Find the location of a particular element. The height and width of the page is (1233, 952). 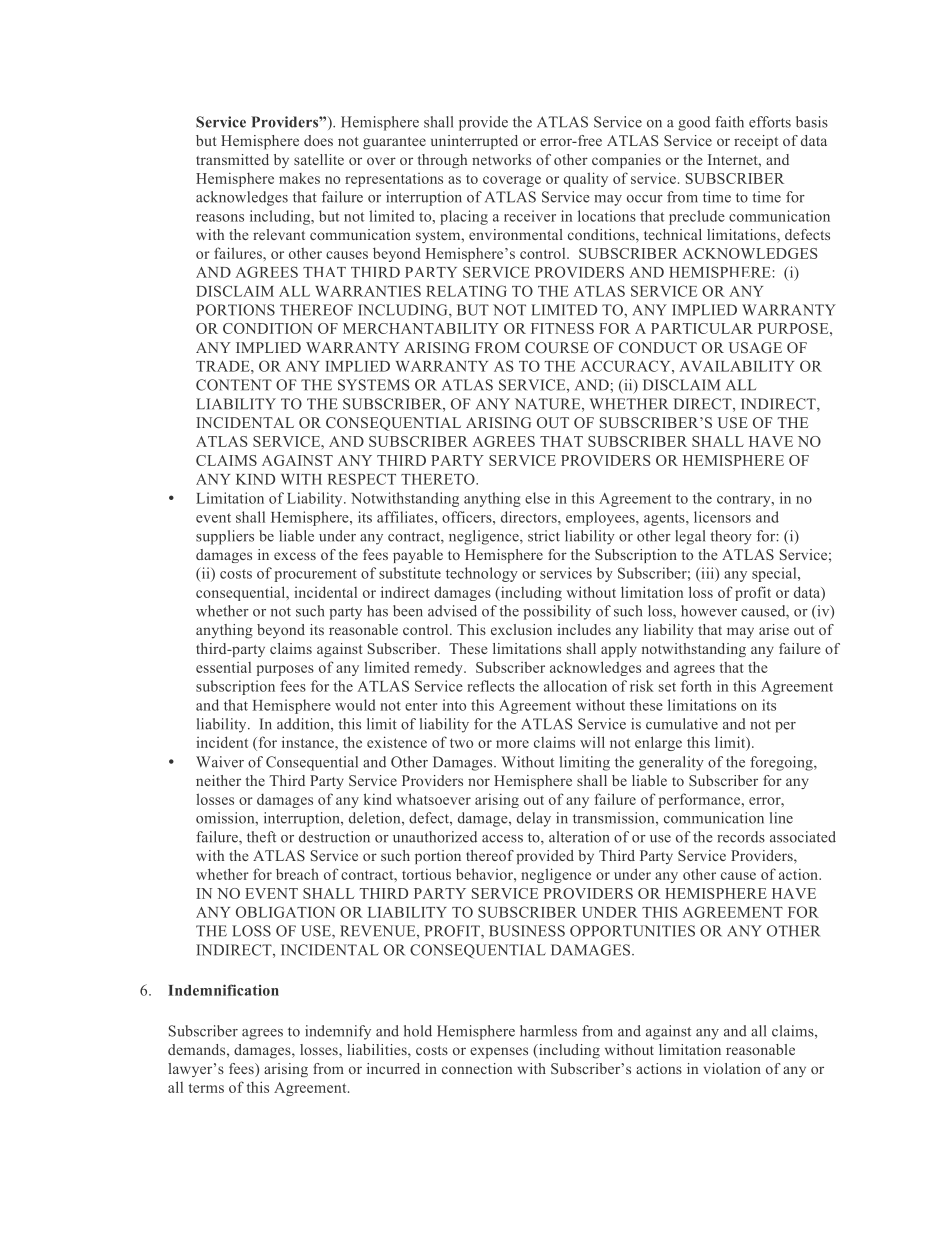

forth is located at coordinates (696, 686).
